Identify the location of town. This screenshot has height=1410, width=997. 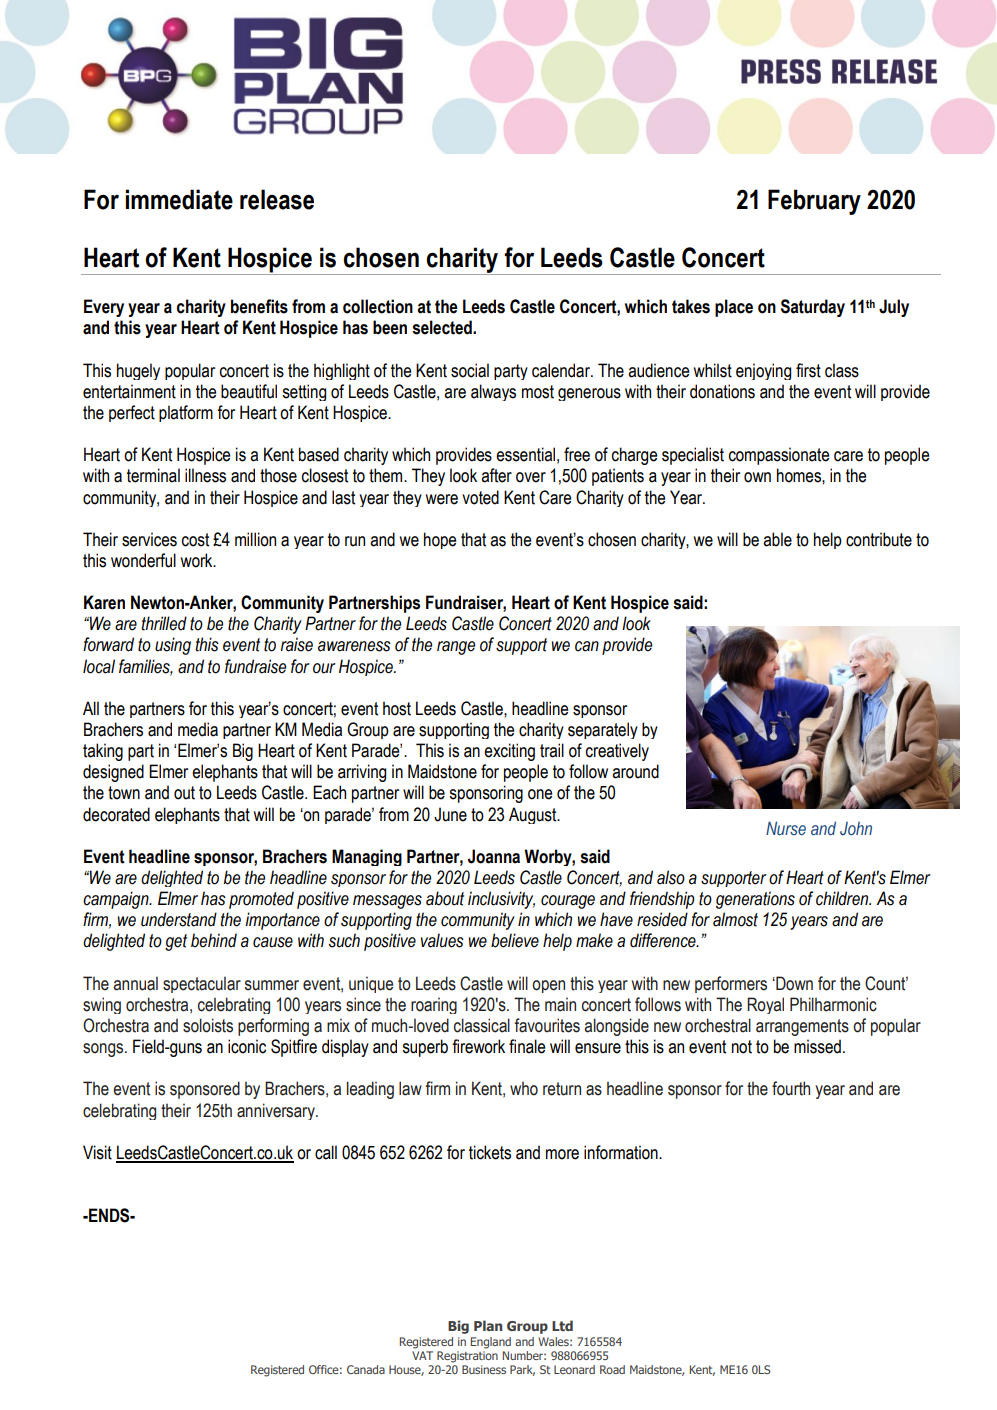
(124, 793).
